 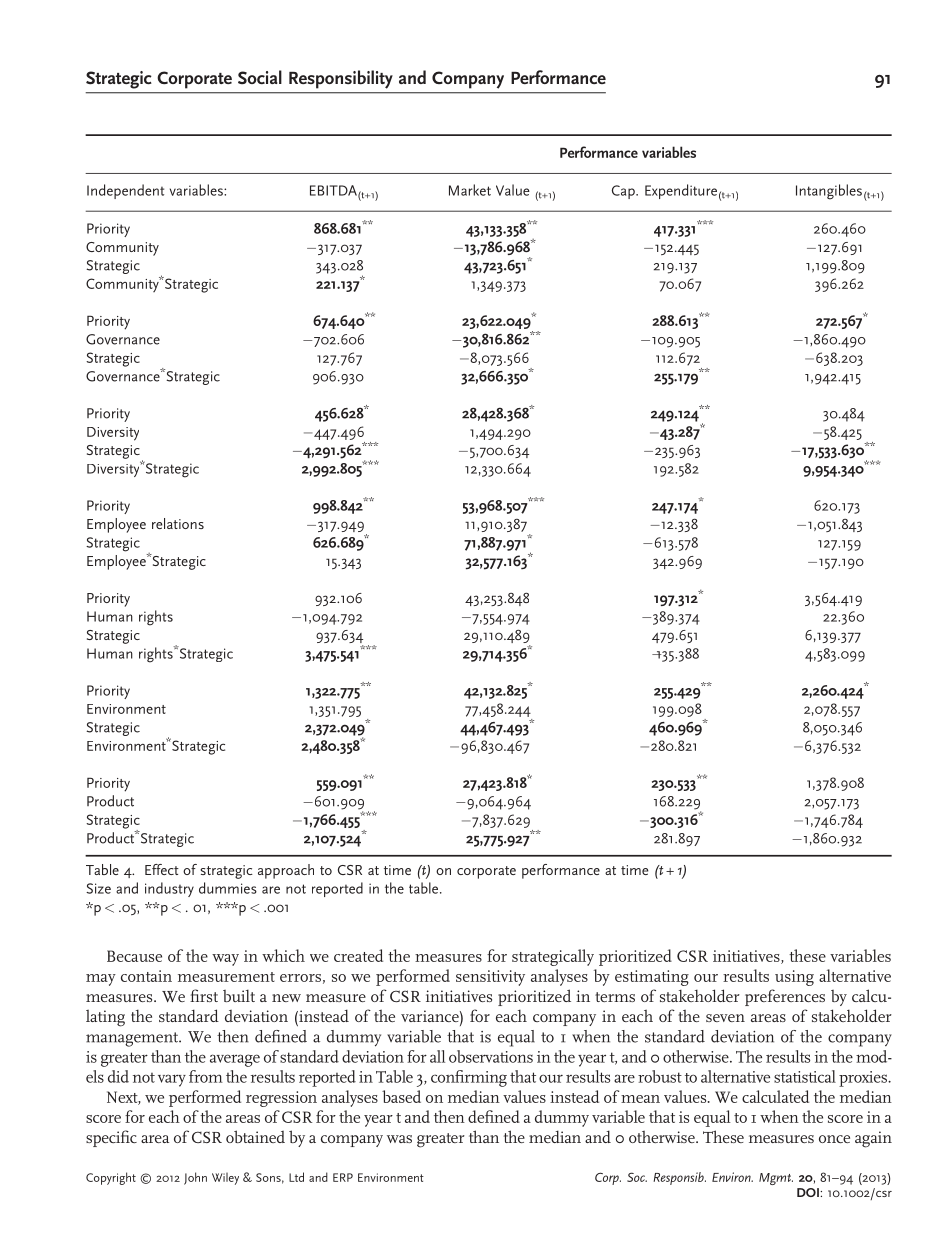 I want to click on estimating, so click(x=652, y=978).
